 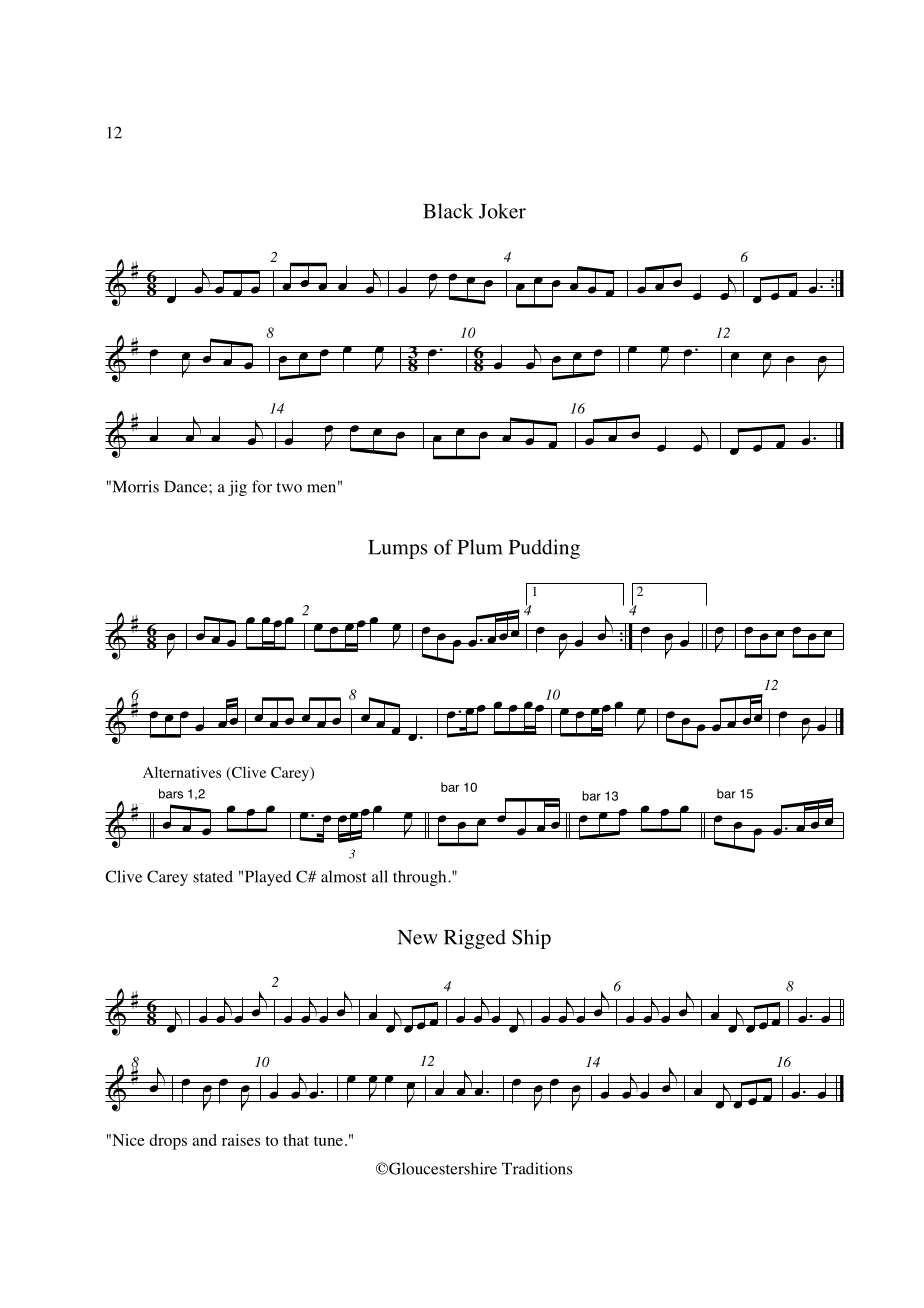 I want to click on tune, so click(x=328, y=1141).
